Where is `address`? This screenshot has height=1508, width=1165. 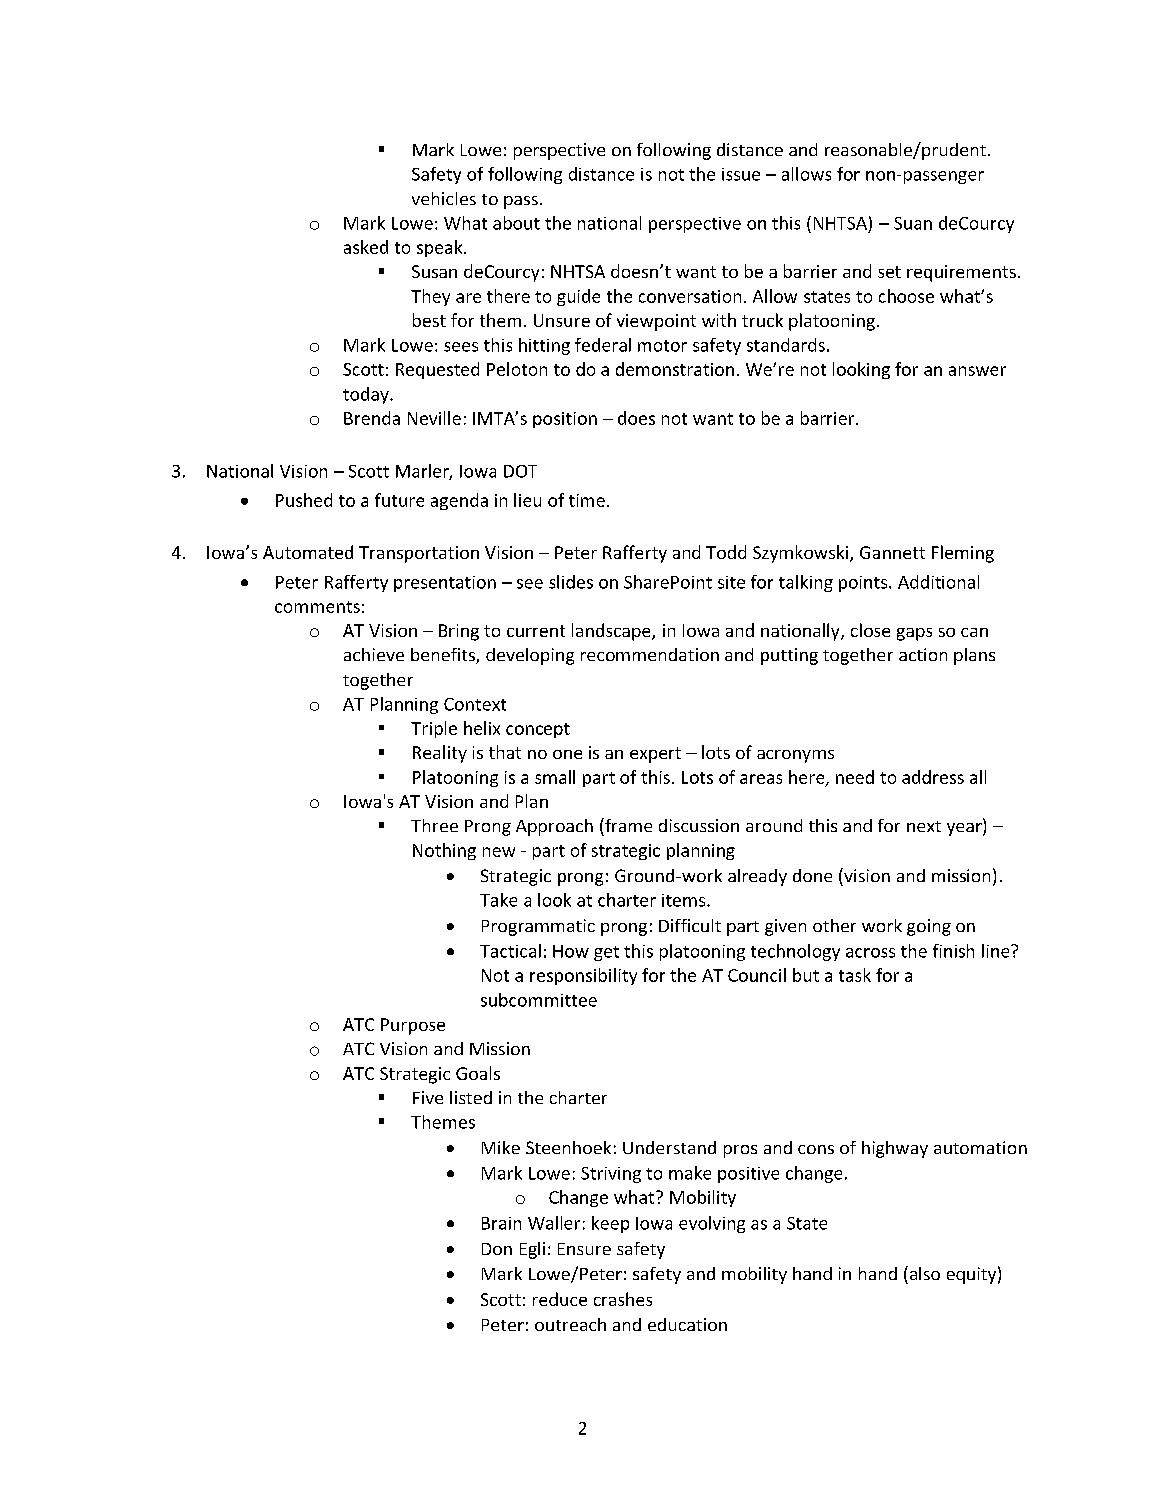 address is located at coordinates (933, 777).
